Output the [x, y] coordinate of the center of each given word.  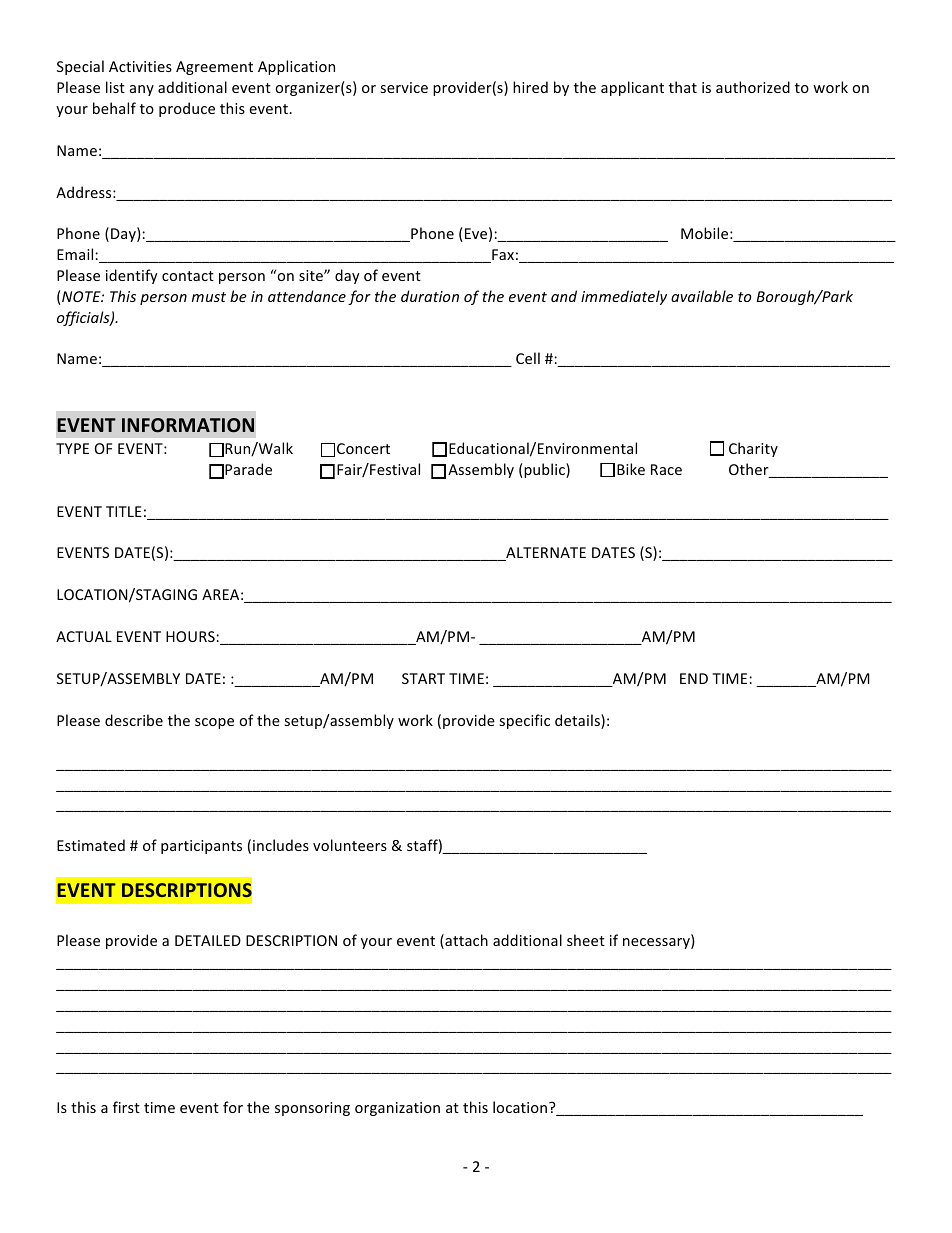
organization [397, 1109]
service [404, 87]
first [126, 1107]
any [142, 90]
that [683, 87]
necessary [657, 943]
